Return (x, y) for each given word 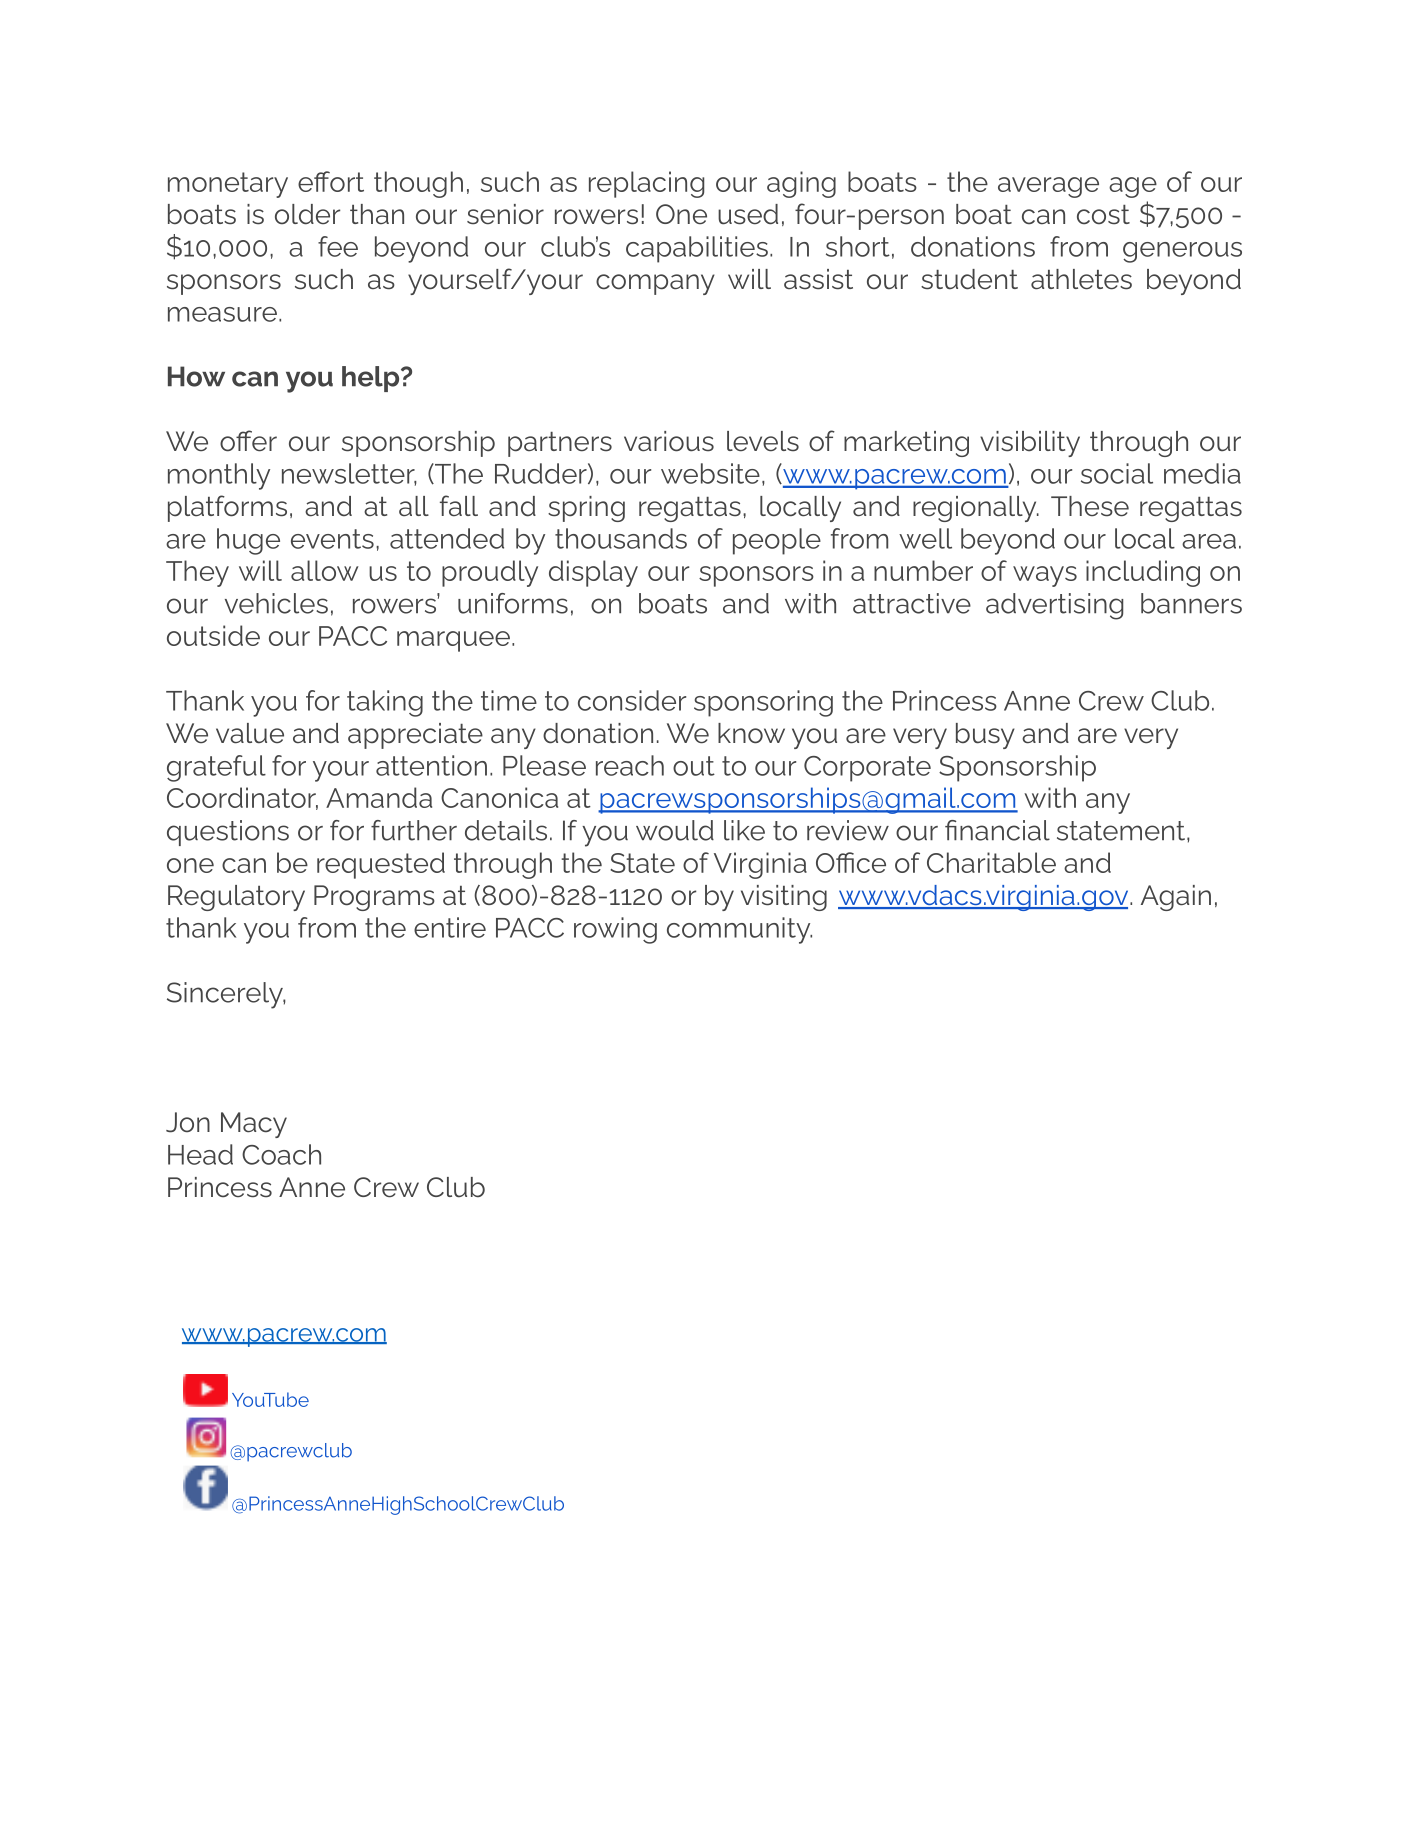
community (739, 930)
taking (385, 703)
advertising (1054, 606)
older (307, 214)
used (748, 214)
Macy (254, 1125)
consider (632, 700)
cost (1103, 215)
